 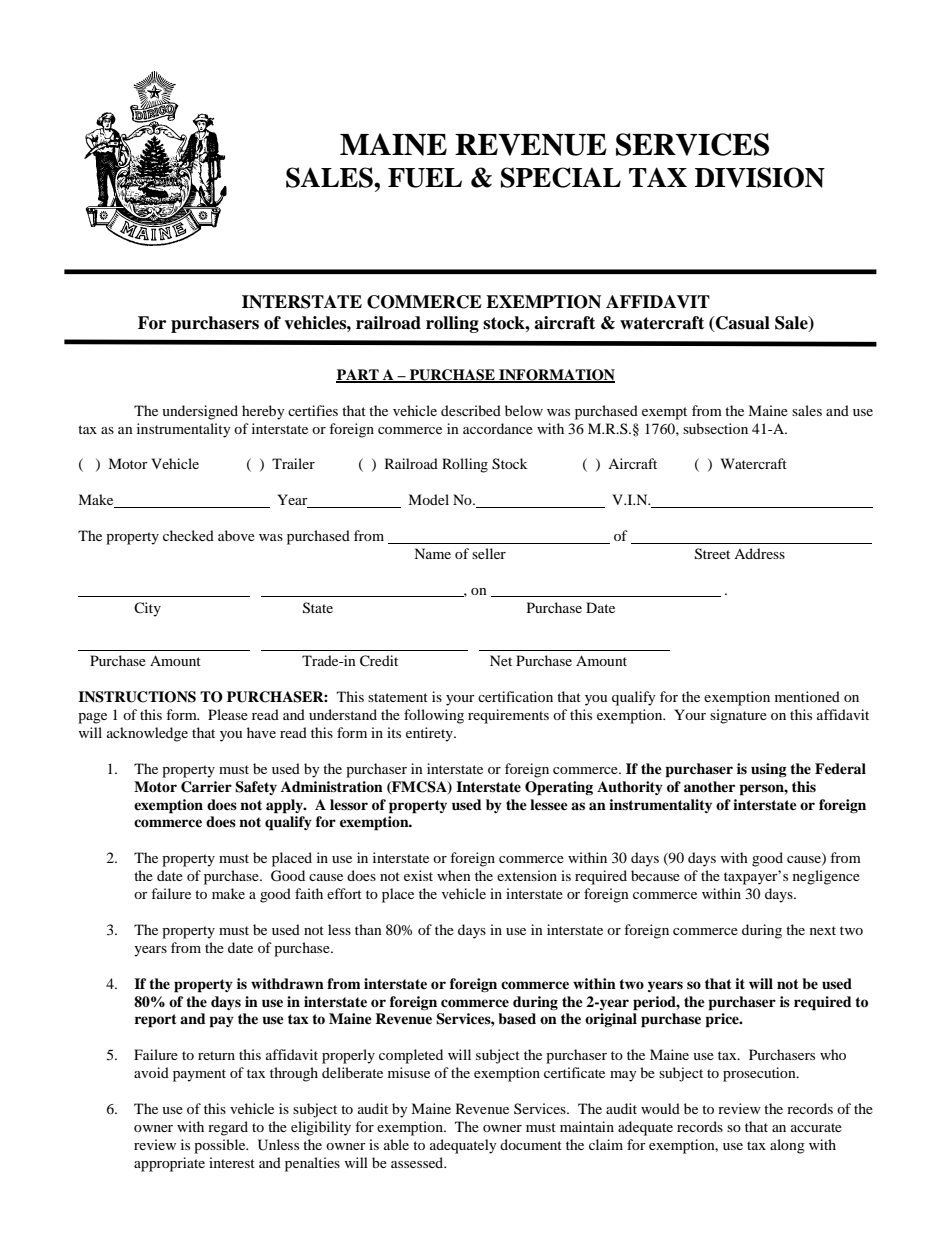 What do you see at coordinates (807, 696) in the screenshot?
I see `mentioned` at bounding box center [807, 696].
